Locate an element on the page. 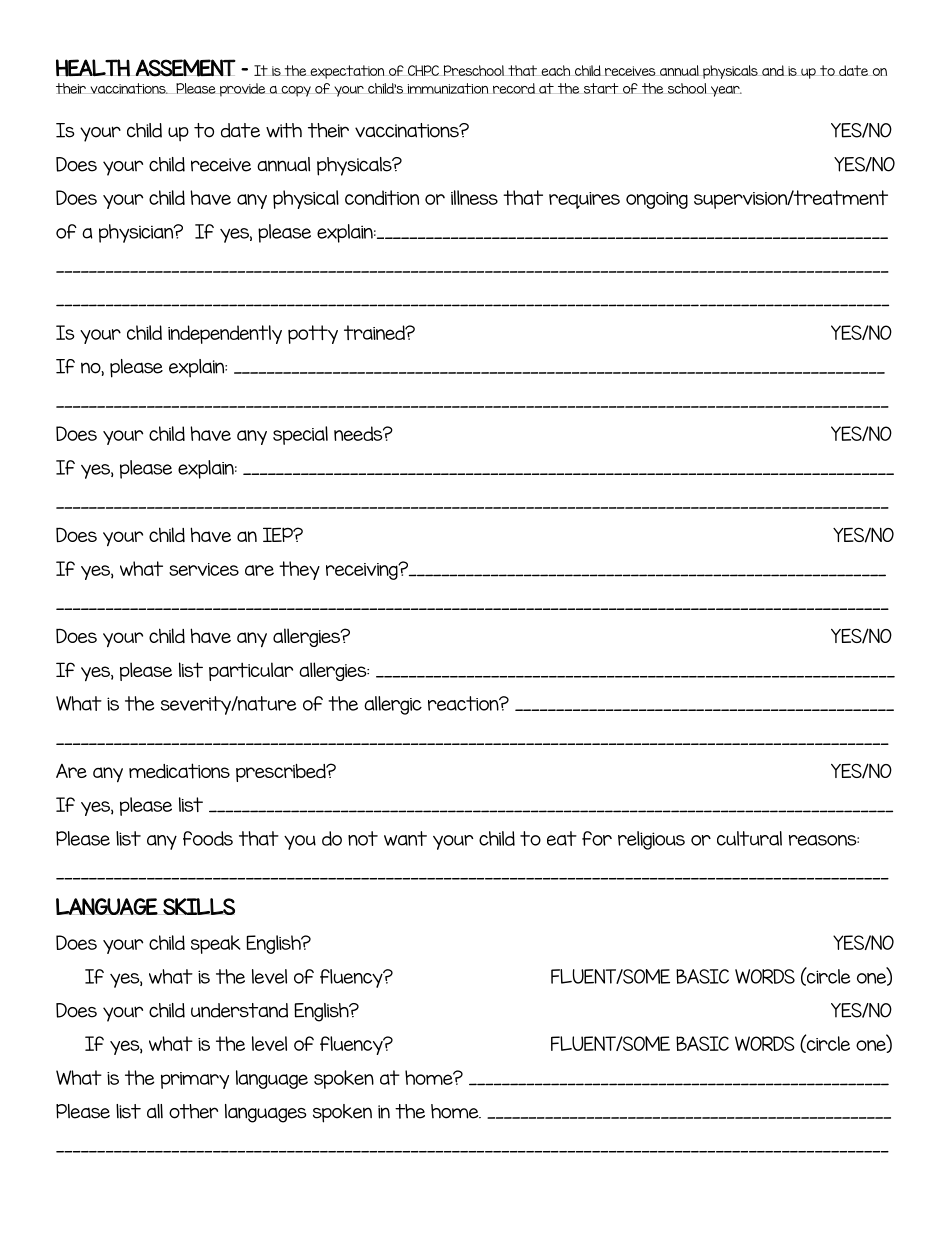  religious is located at coordinates (651, 840).
